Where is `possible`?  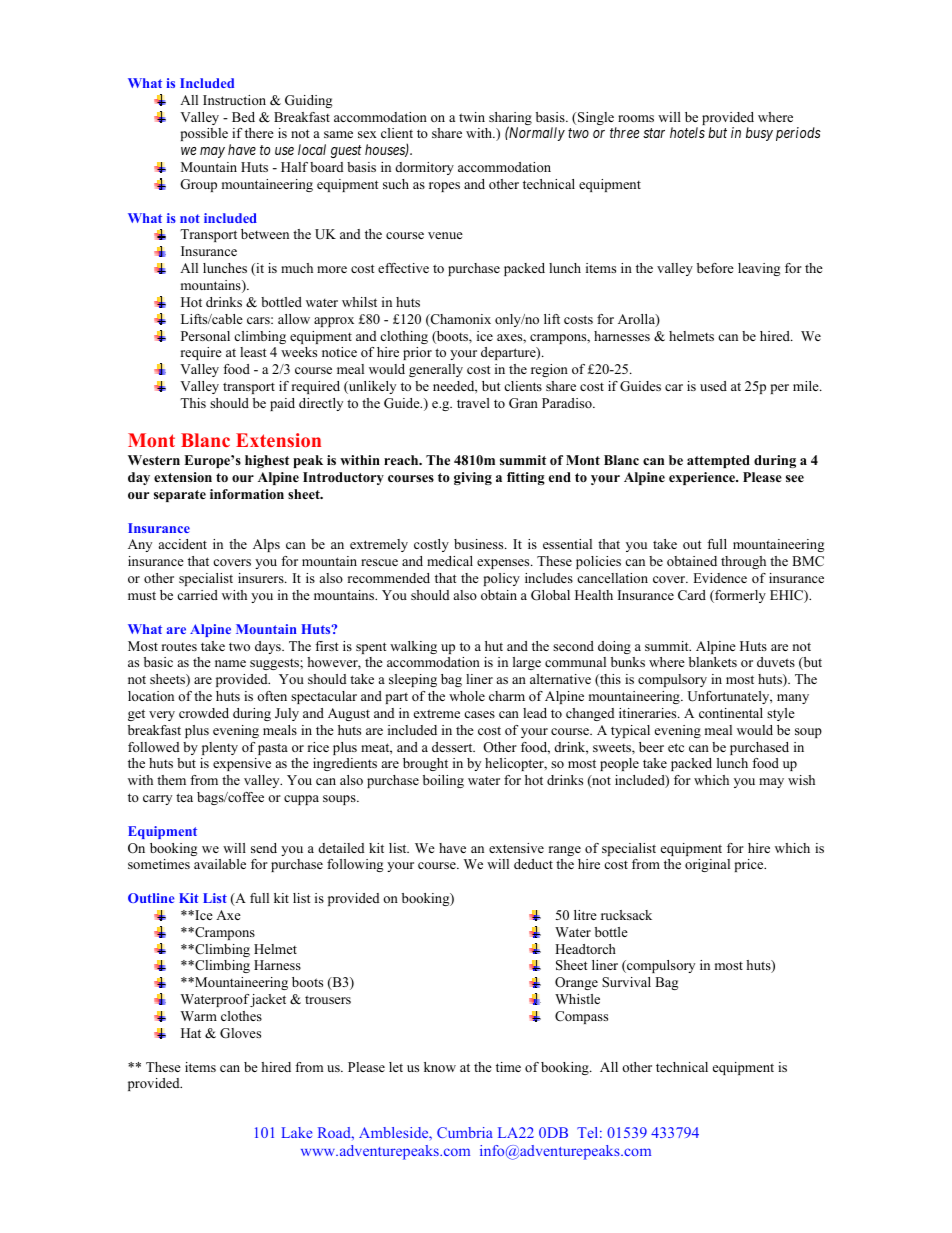 possible is located at coordinates (204, 134).
